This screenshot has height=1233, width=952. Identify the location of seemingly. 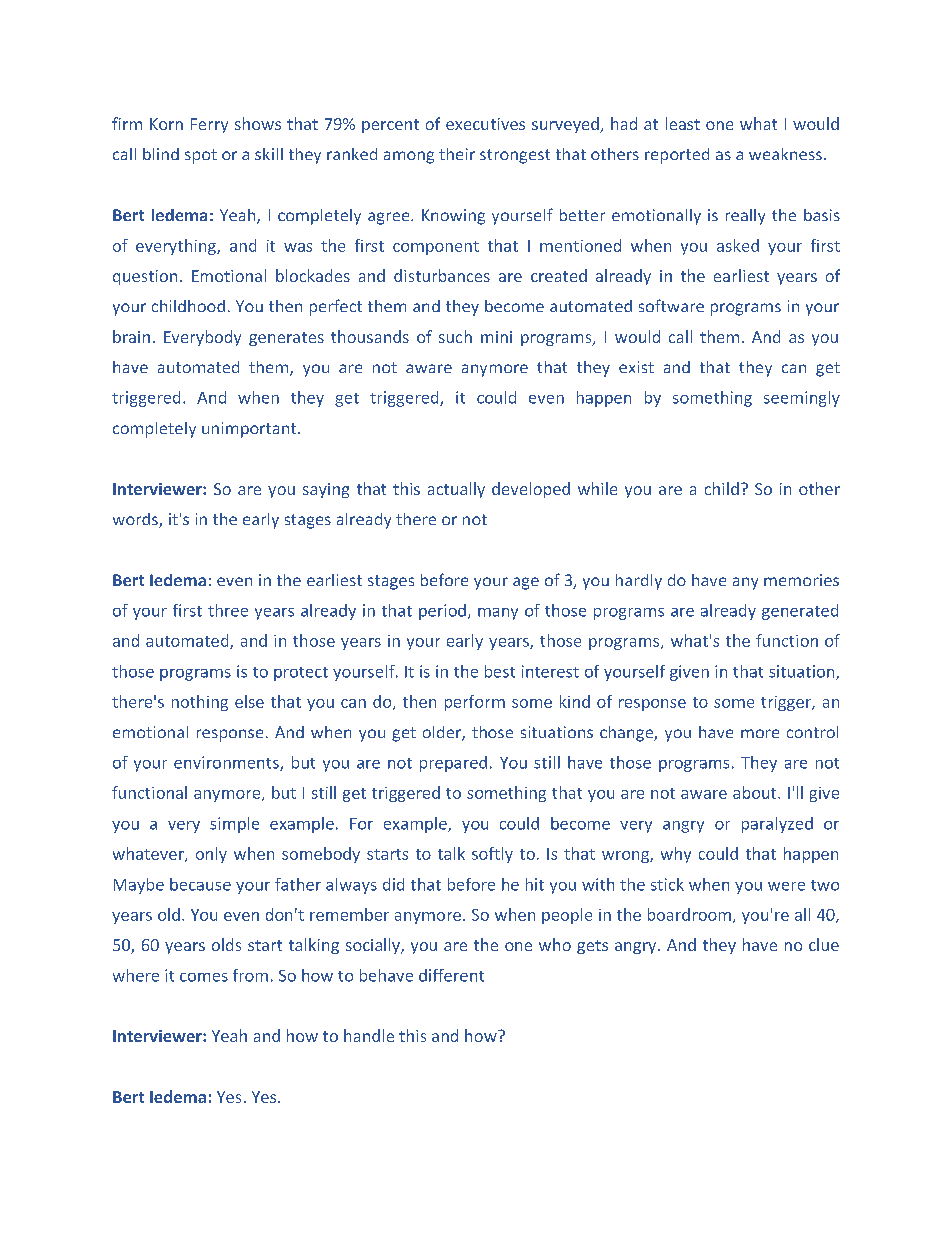
(802, 399).
